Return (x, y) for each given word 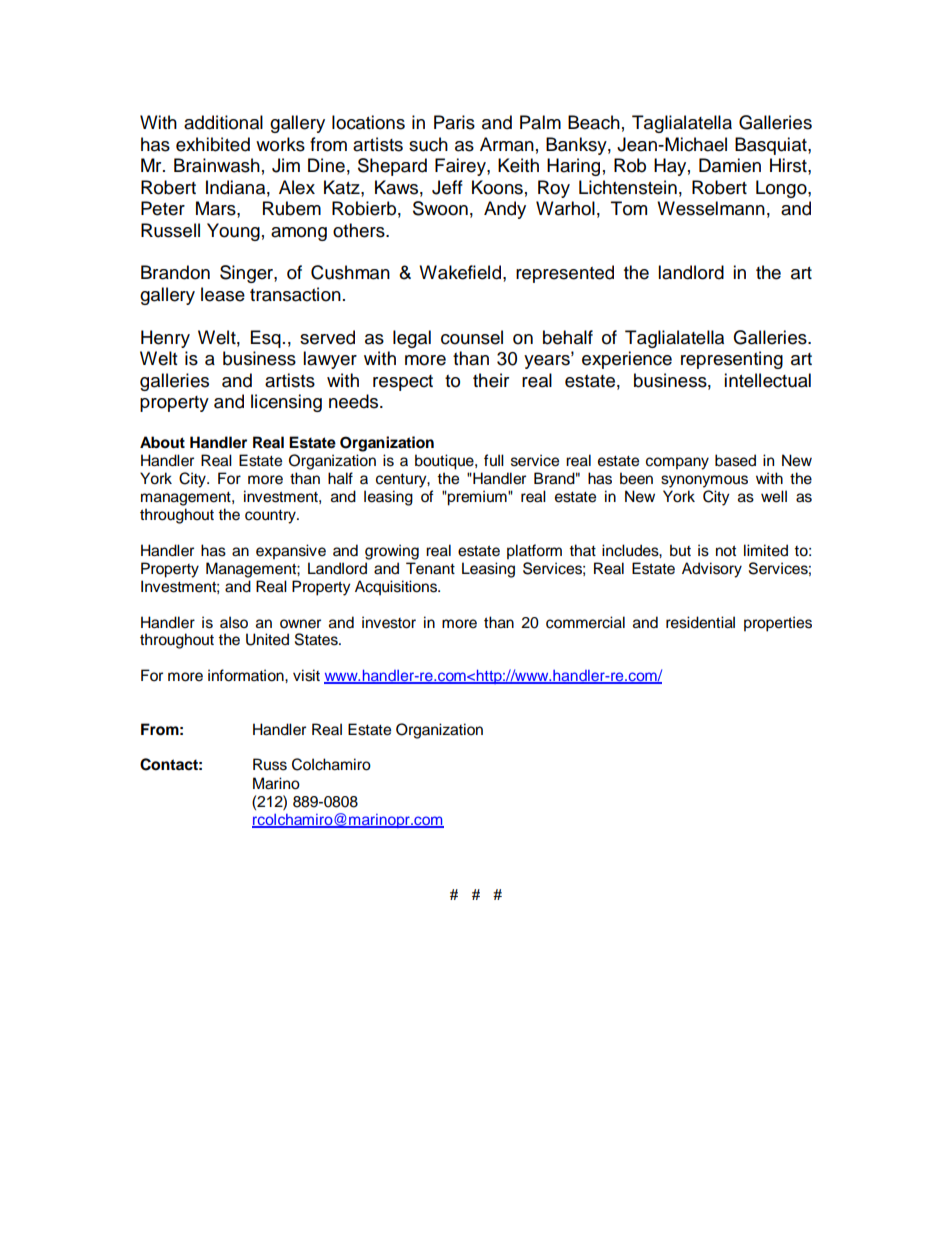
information (247, 675)
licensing (286, 403)
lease (223, 294)
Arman (507, 144)
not (726, 551)
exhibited (213, 144)
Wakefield (460, 272)
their (491, 380)
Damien (730, 165)
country (271, 517)
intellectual (767, 380)
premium (477, 498)
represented (565, 274)
